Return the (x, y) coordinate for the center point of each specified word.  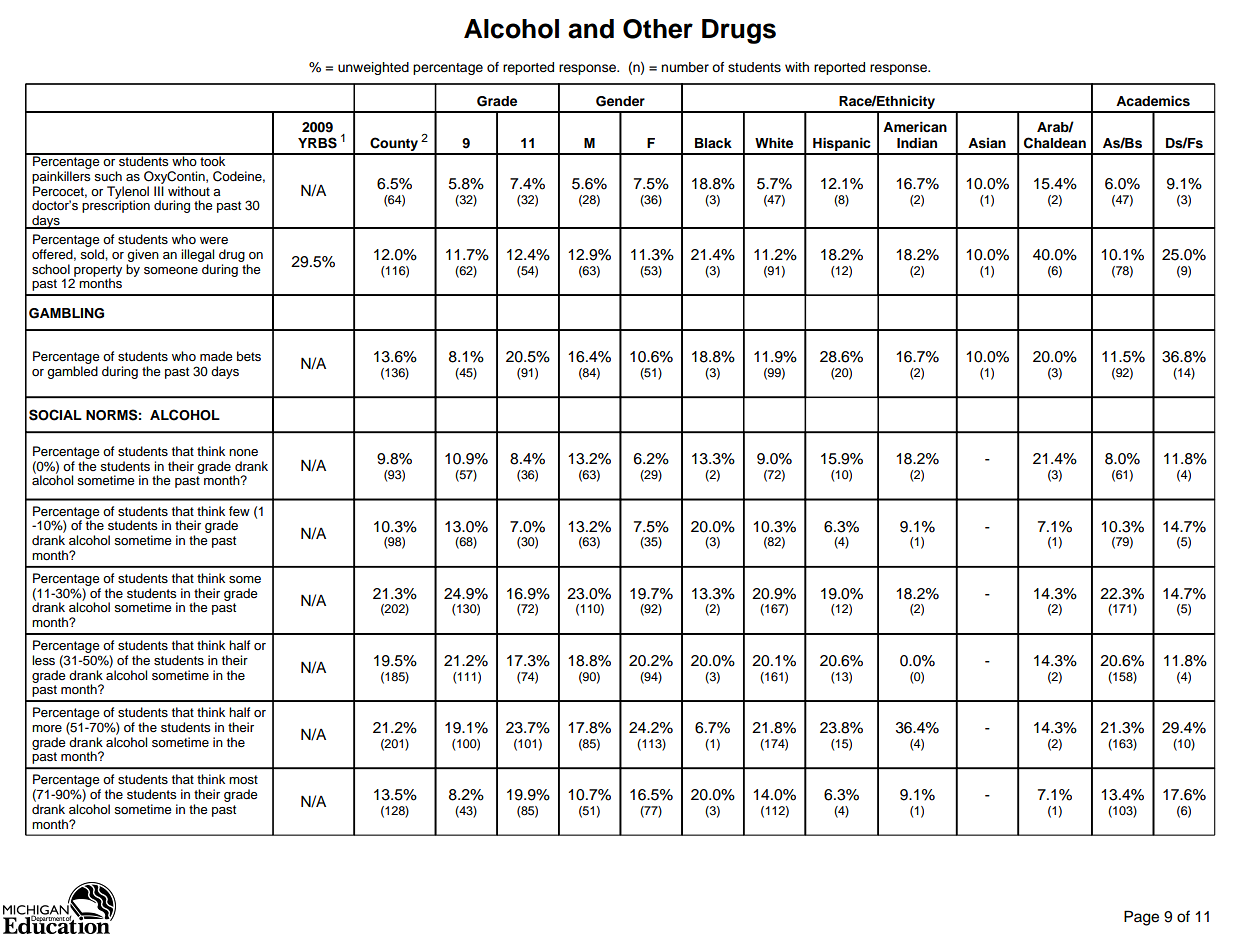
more (47, 728)
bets (249, 356)
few (239, 511)
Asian (987, 143)
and (591, 29)
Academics (1153, 101)
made (216, 356)
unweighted (373, 68)
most (243, 780)
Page (1141, 918)
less (43, 660)
